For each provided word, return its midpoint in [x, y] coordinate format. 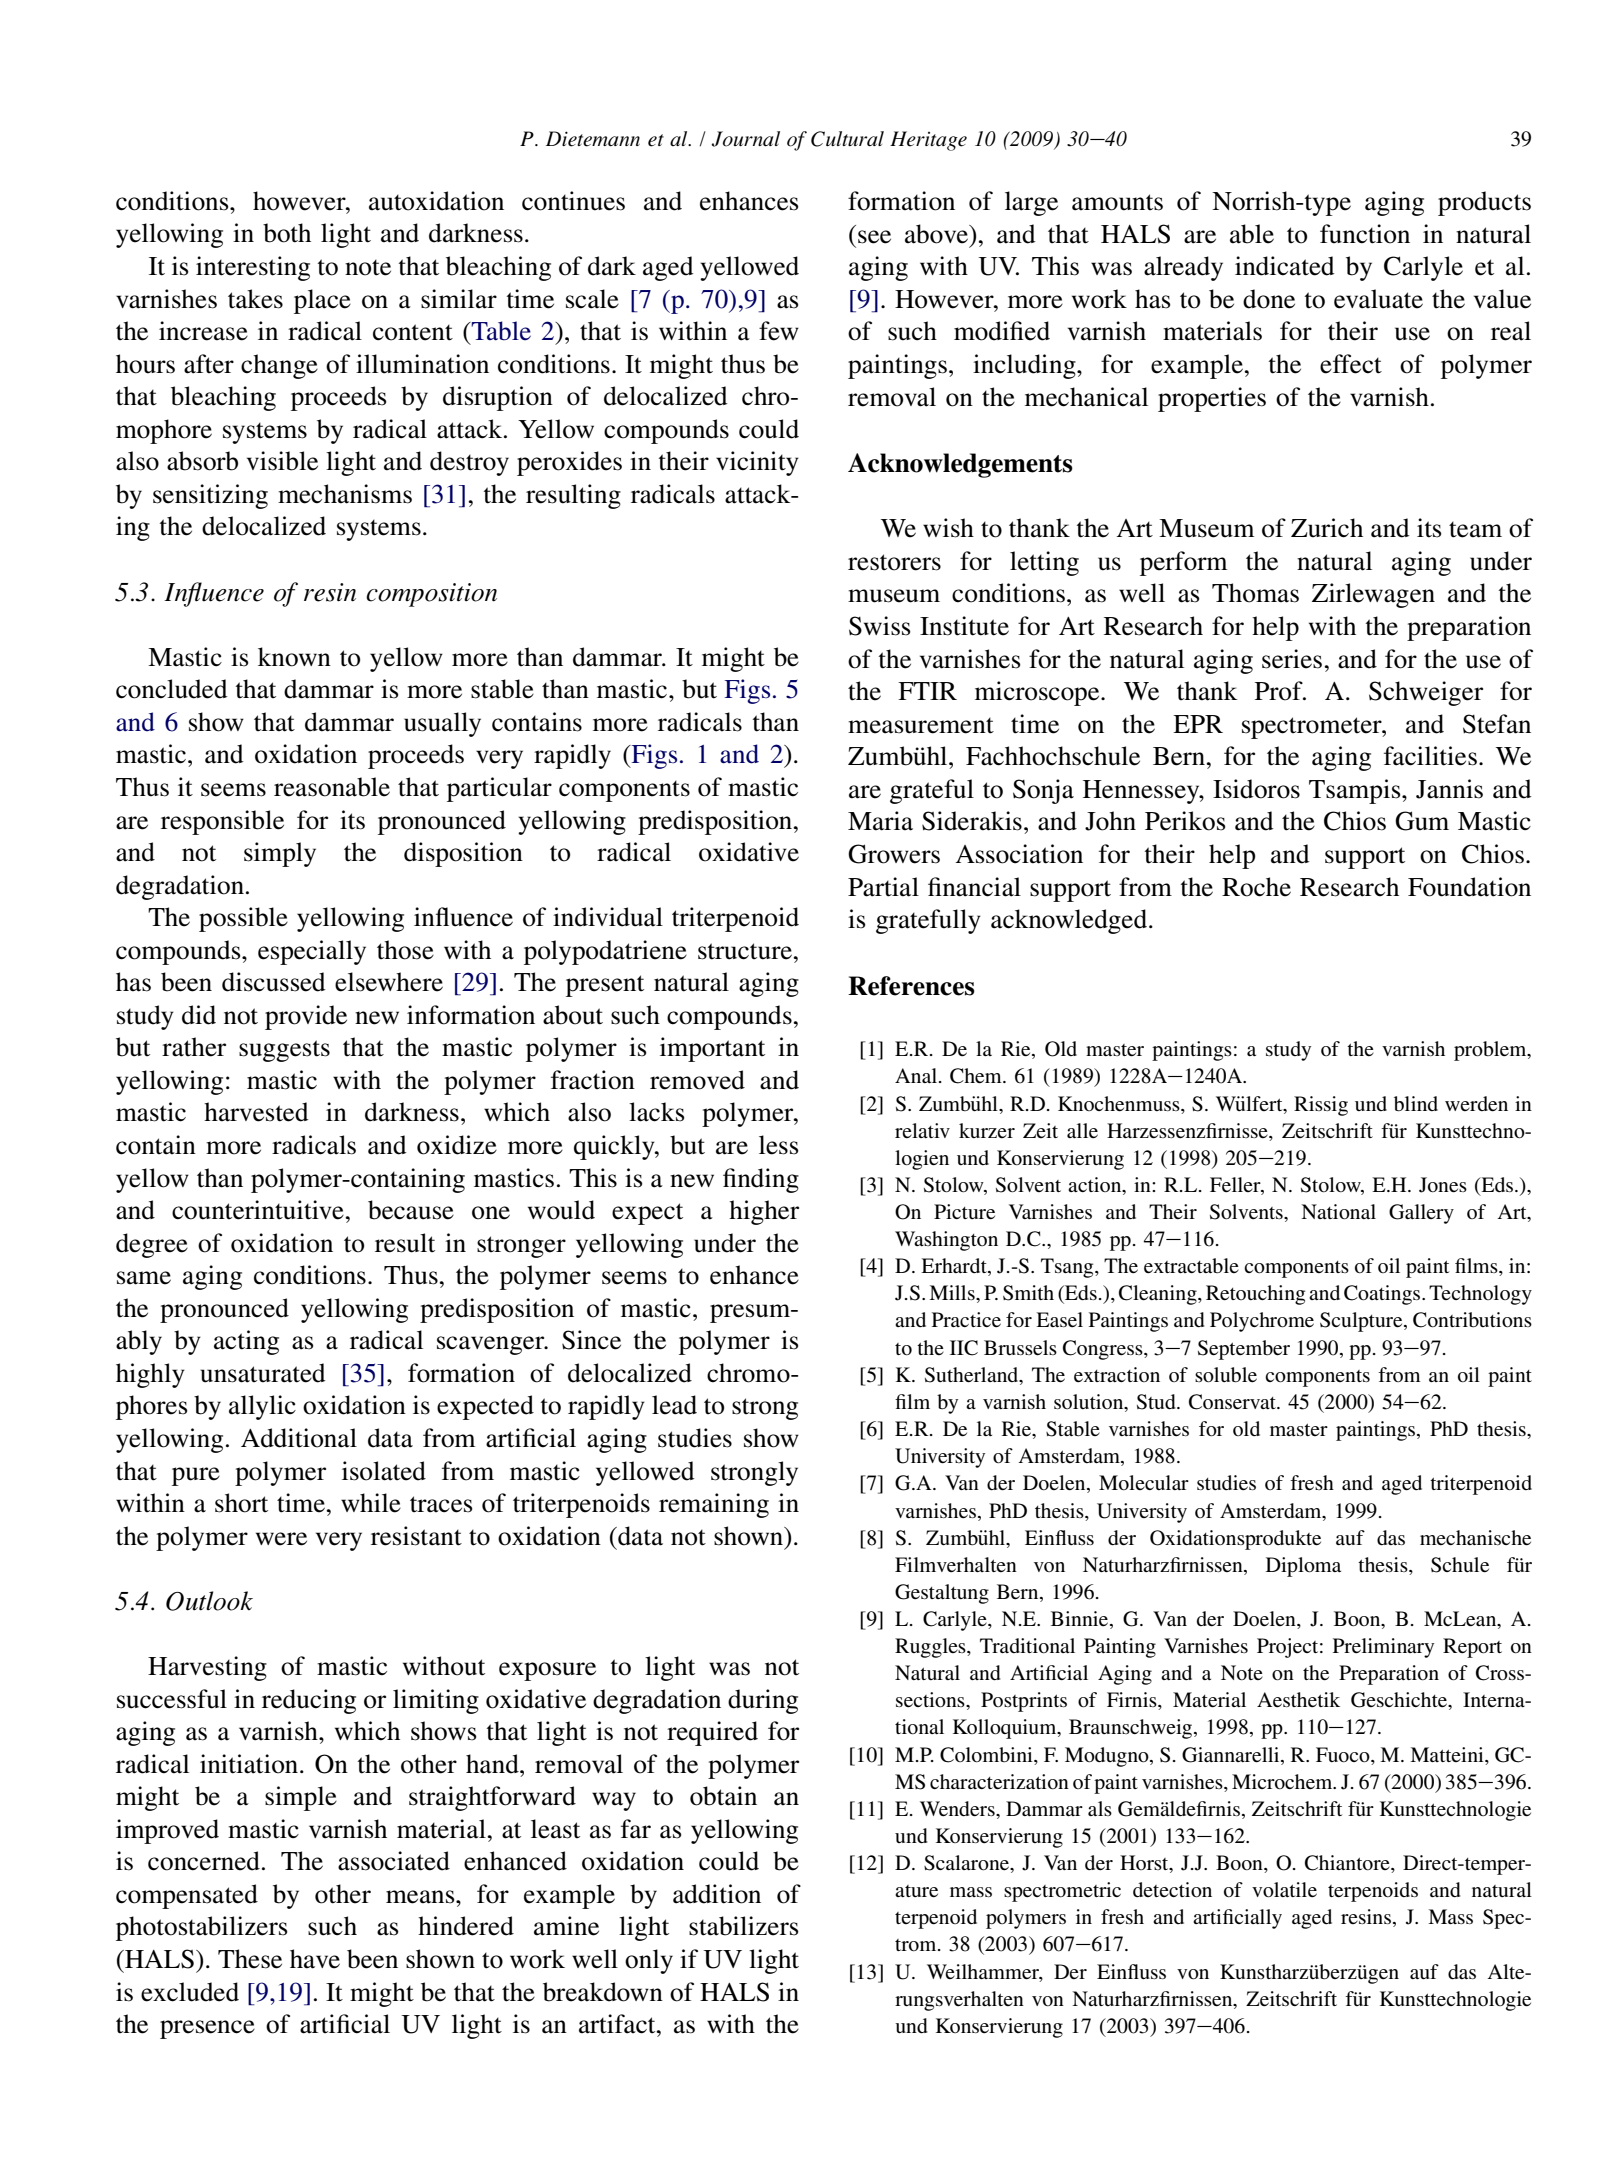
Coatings [1383, 1295]
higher [764, 1212]
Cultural [847, 139]
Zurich [1327, 528]
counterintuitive [259, 1210]
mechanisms [345, 494]
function [1365, 234]
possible [243, 919]
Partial [883, 887]
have [315, 1959]
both [287, 233]
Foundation [1469, 887]
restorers [894, 562]
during [763, 1701]
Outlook [209, 1601]
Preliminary [1383, 1648]
